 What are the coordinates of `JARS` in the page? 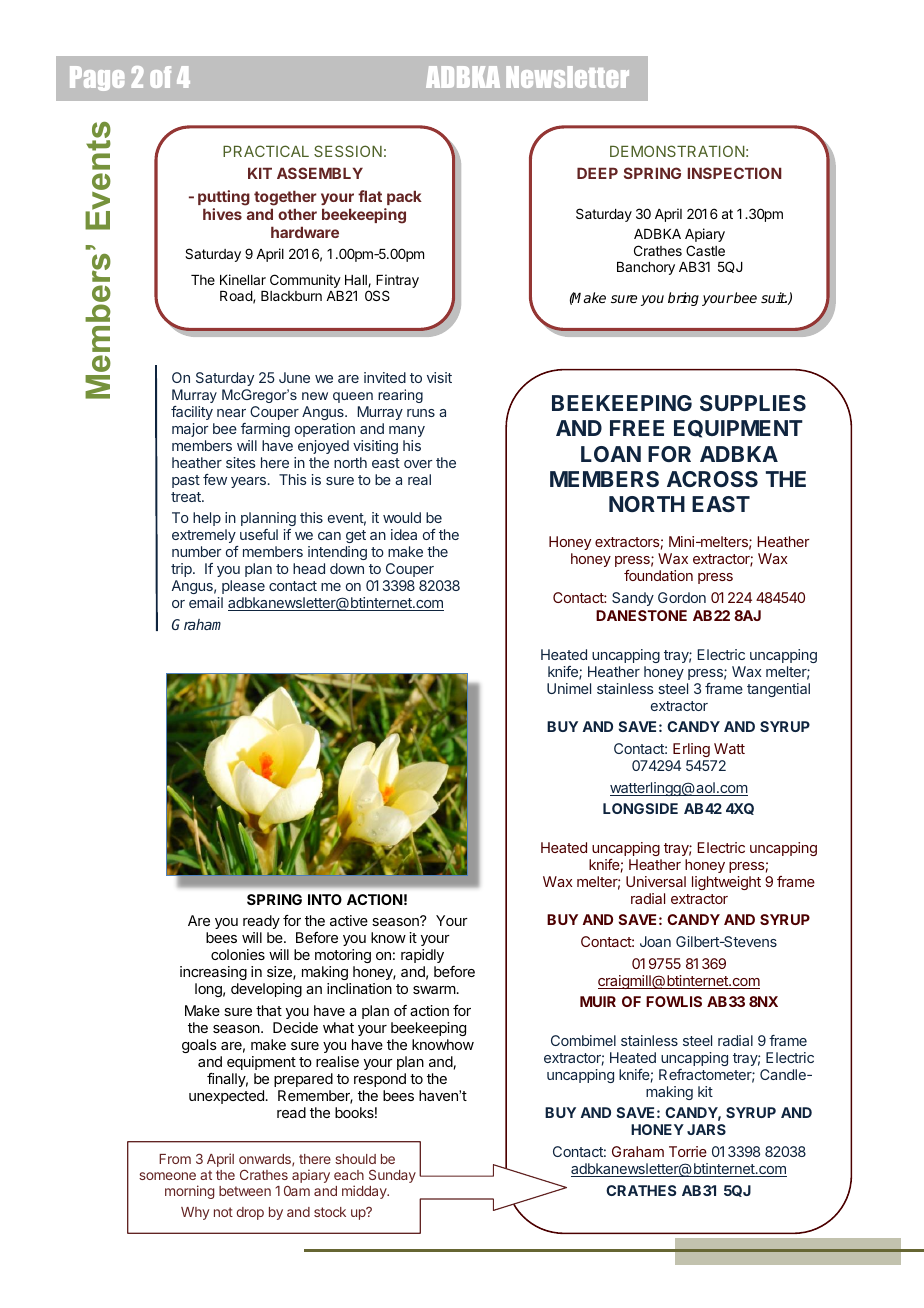 It's located at (706, 1129).
